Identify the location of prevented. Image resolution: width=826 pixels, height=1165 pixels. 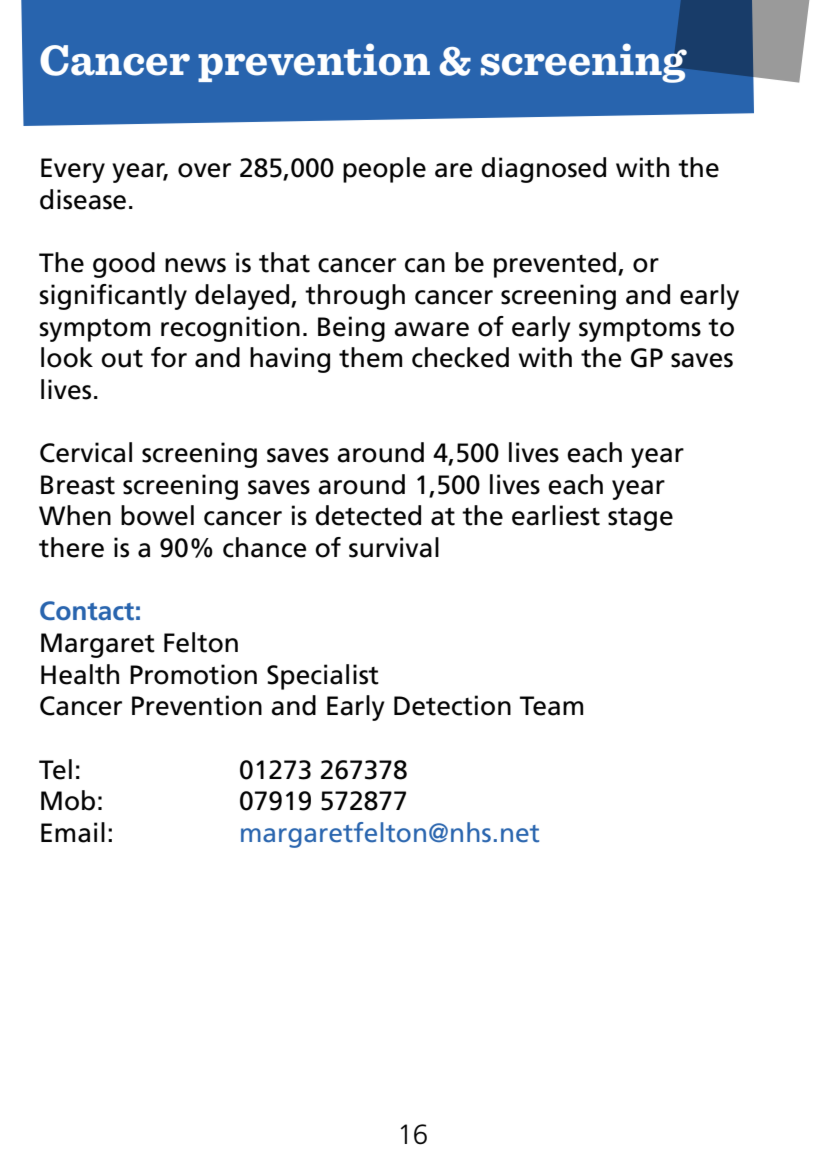
(555, 265).
